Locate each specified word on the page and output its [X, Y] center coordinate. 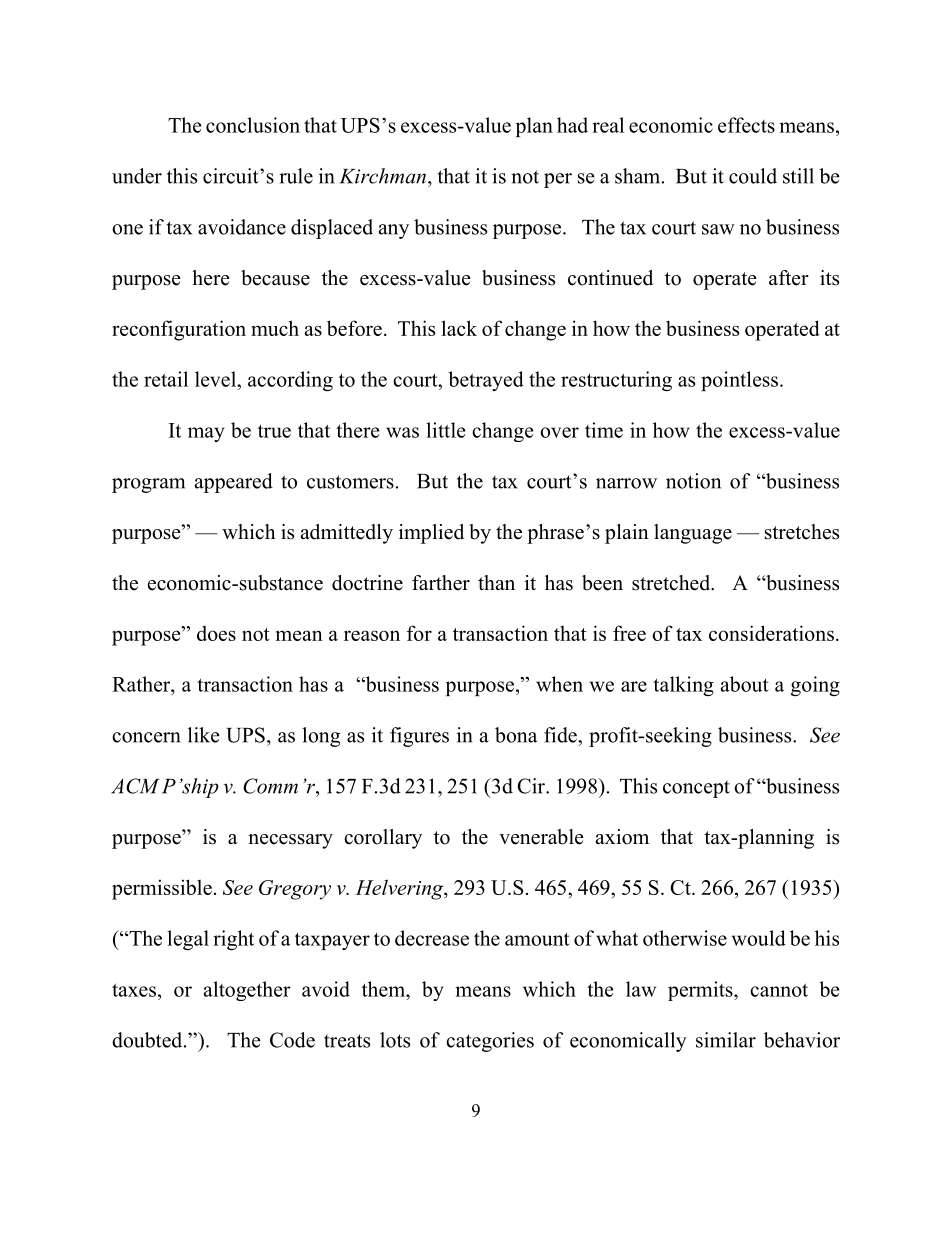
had [572, 125]
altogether [247, 991]
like [204, 735]
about [744, 684]
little [445, 430]
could [753, 176]
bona [516, 735]
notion [693, 481]
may [206, 434]
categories [490, 1042]
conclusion [253, 125]
